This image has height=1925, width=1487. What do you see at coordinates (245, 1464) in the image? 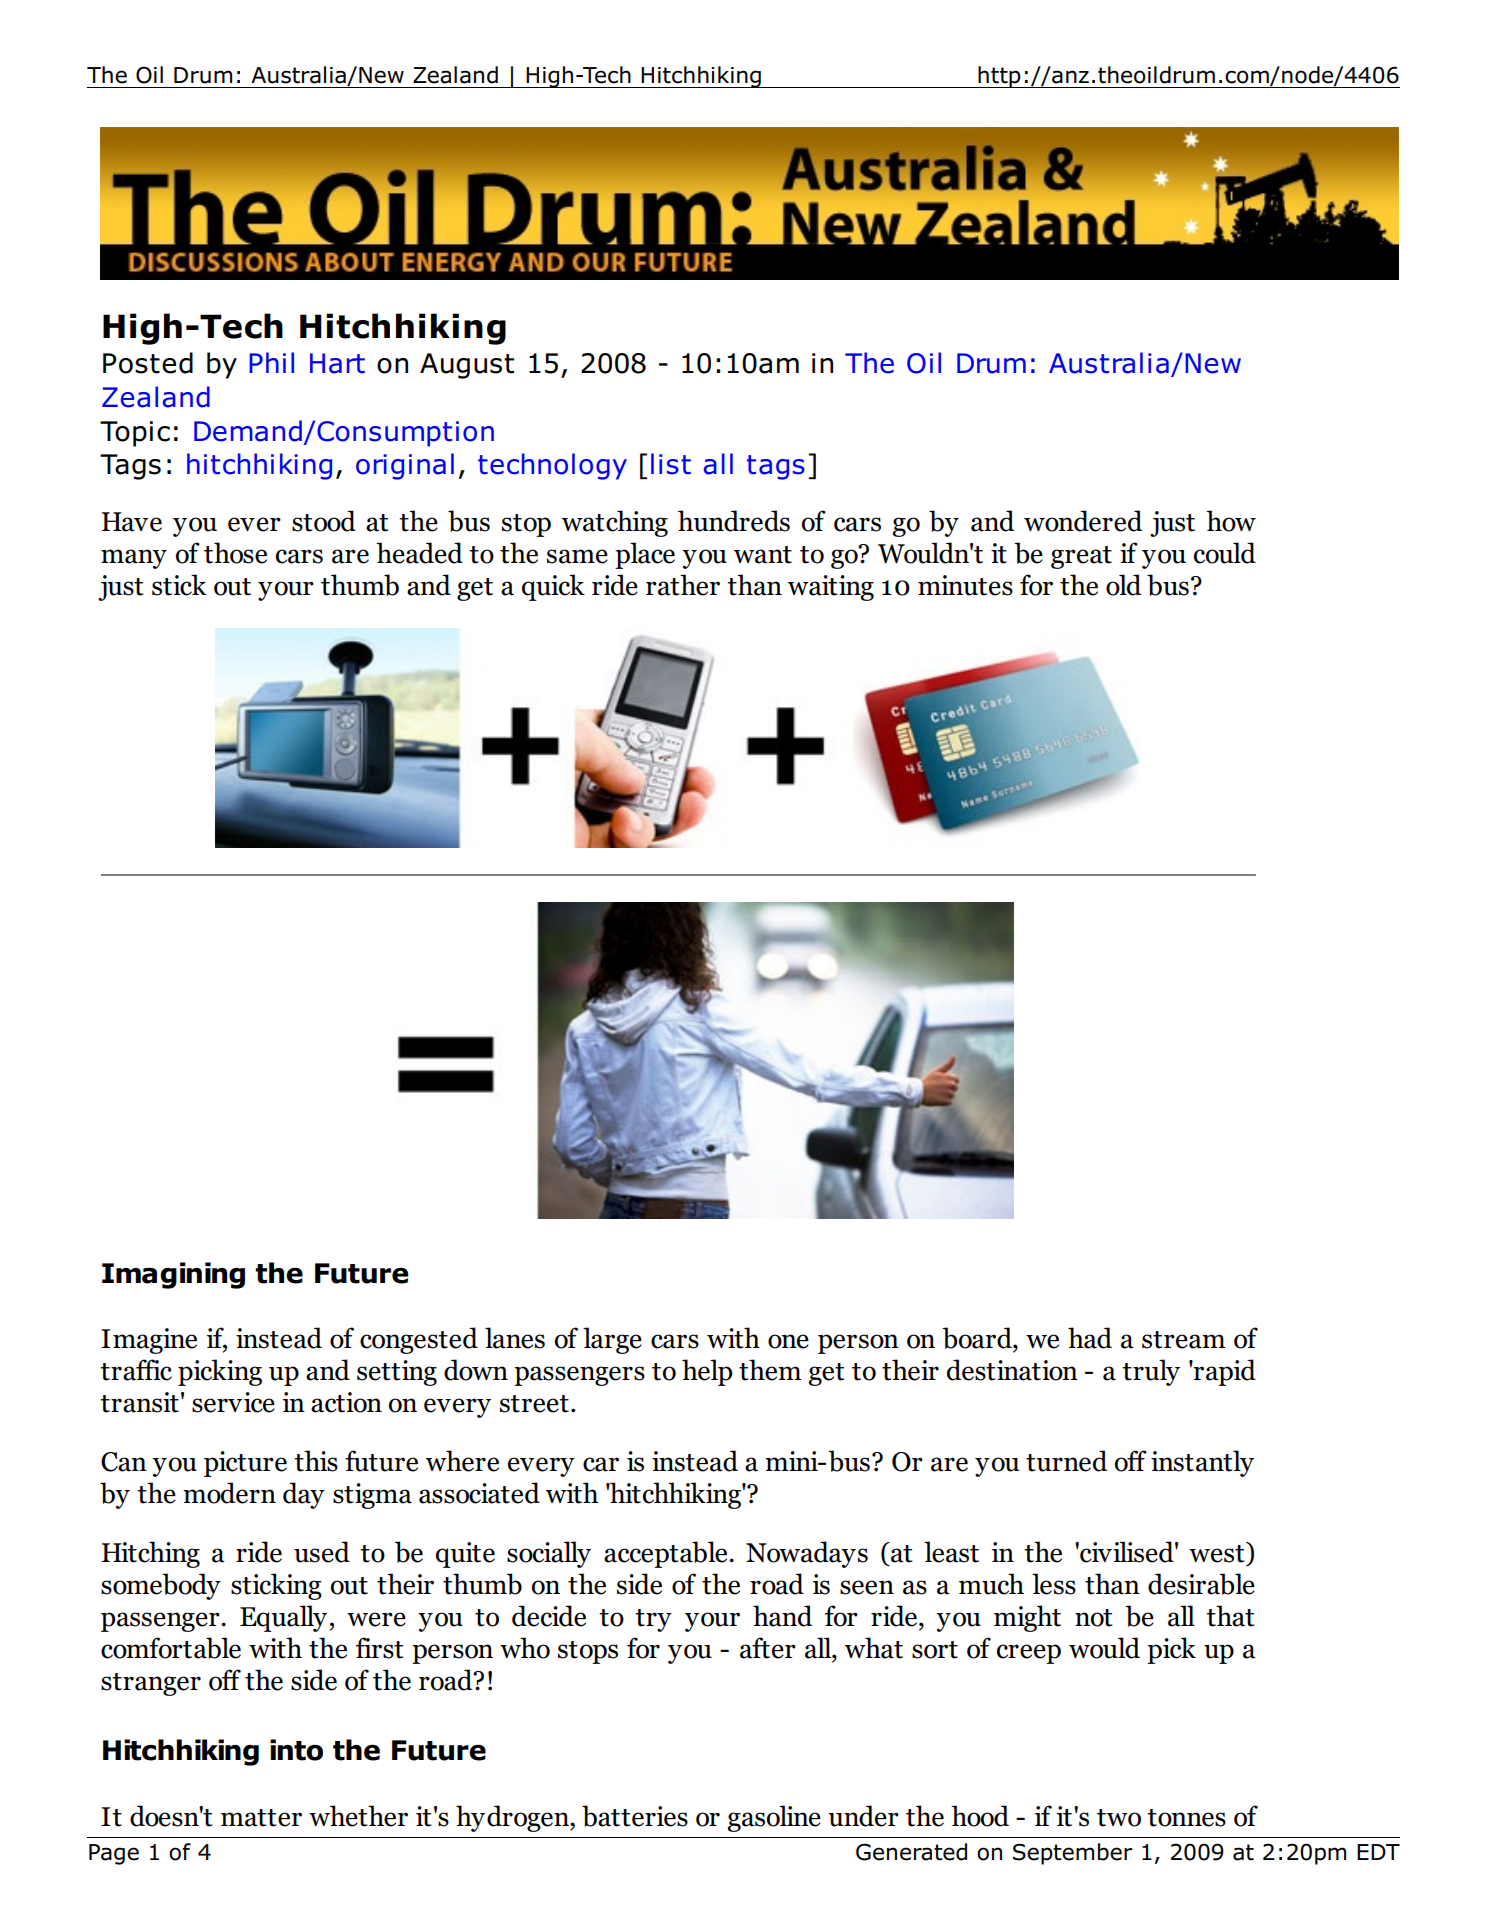
I see `picture` at bounding box center [245, 1464].
